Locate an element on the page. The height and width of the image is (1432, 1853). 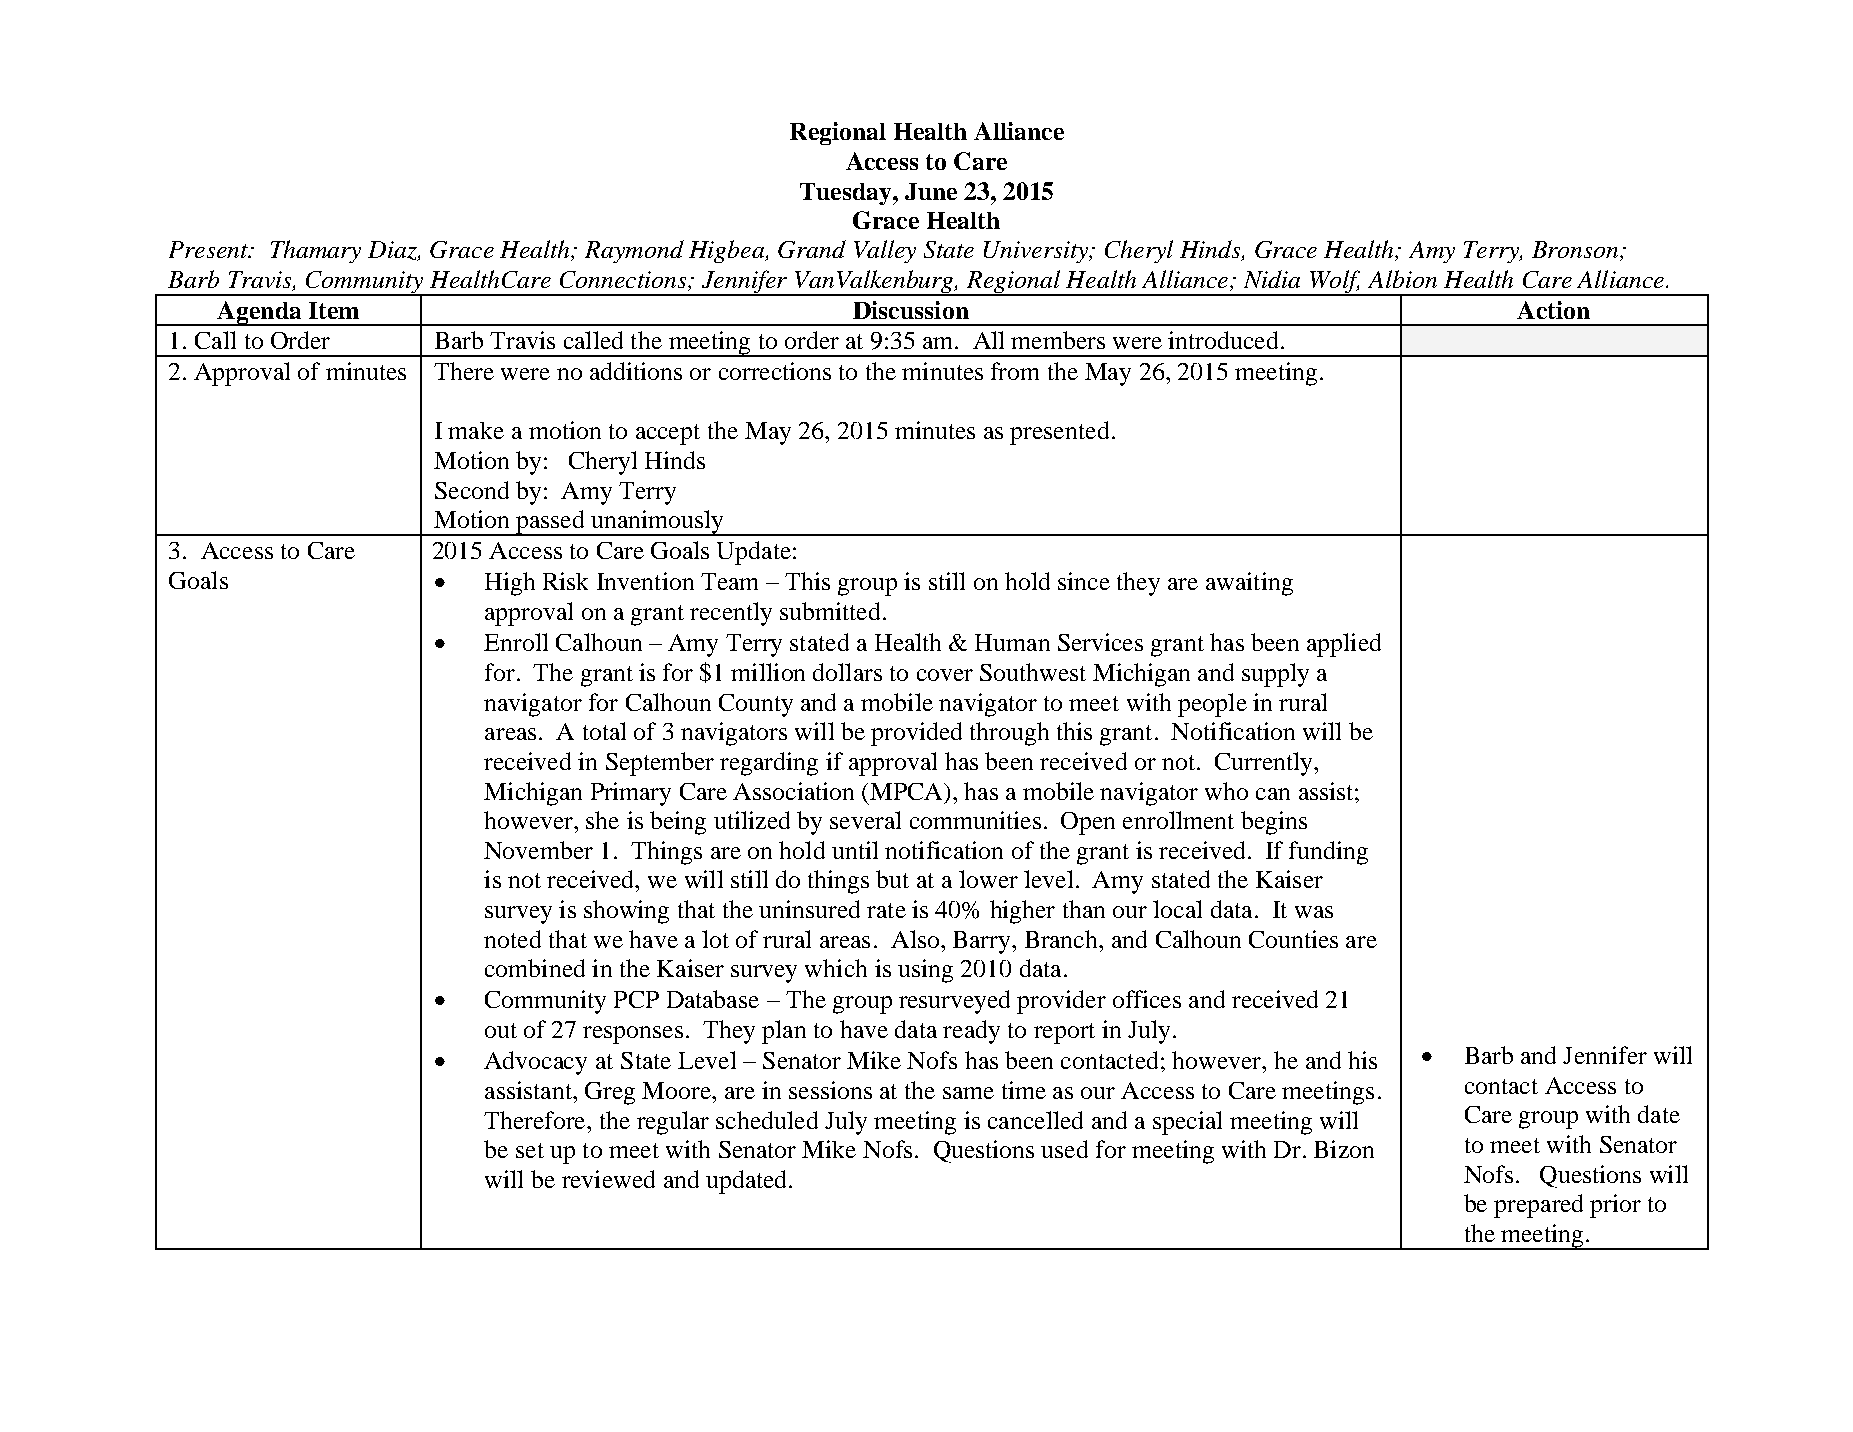
Bronson is located at coordinates (1576, 251).
